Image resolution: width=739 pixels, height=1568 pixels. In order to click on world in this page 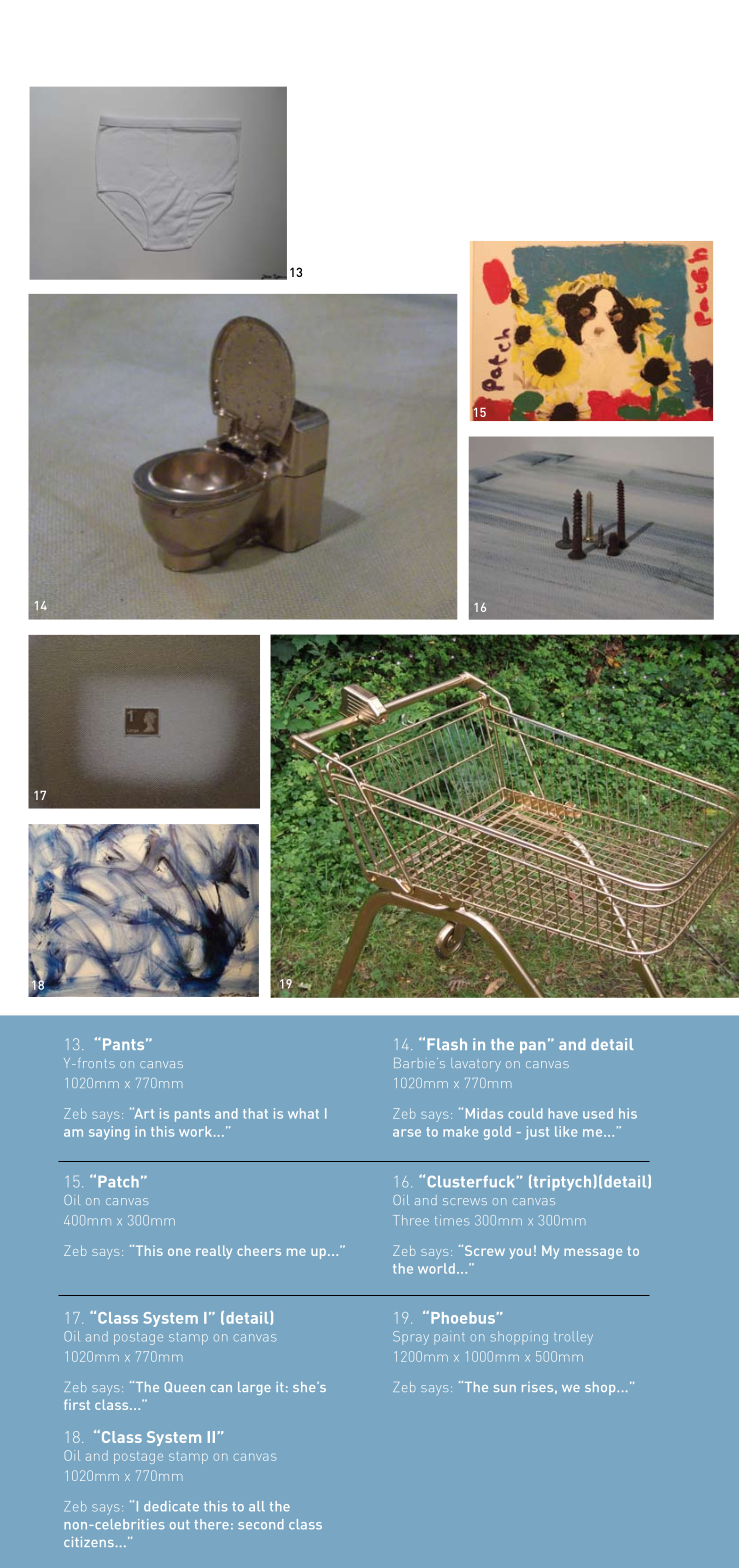, I will do `click(436, 1268)`.
